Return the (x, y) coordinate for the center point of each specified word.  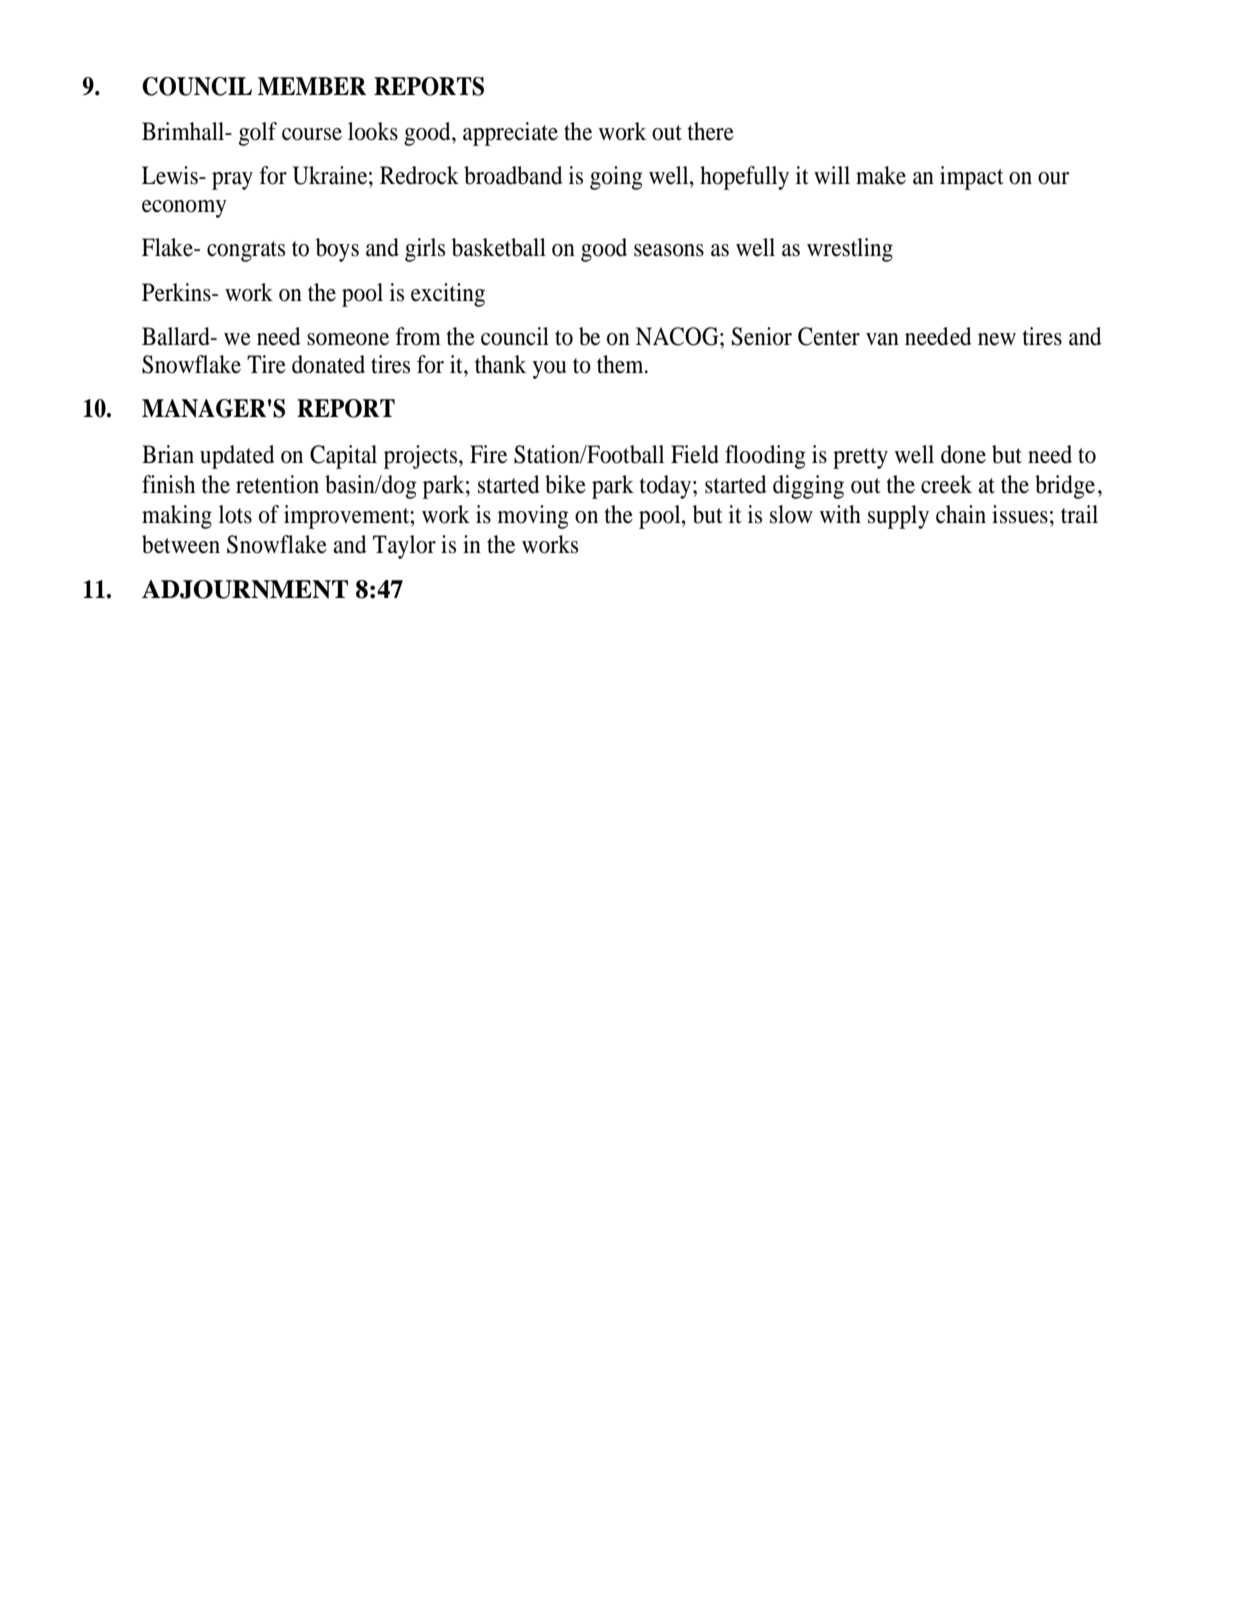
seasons (669, 250)
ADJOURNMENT (245, 589)
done (963, 454)
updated (237, 457)
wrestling (850, 250)
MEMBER (312, 86)
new (997, 339)
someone (348, 339)
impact (972, 178)
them (621, 364)
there (711, 131)
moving (533, 517)
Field (695, 454)
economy (184, 209)
